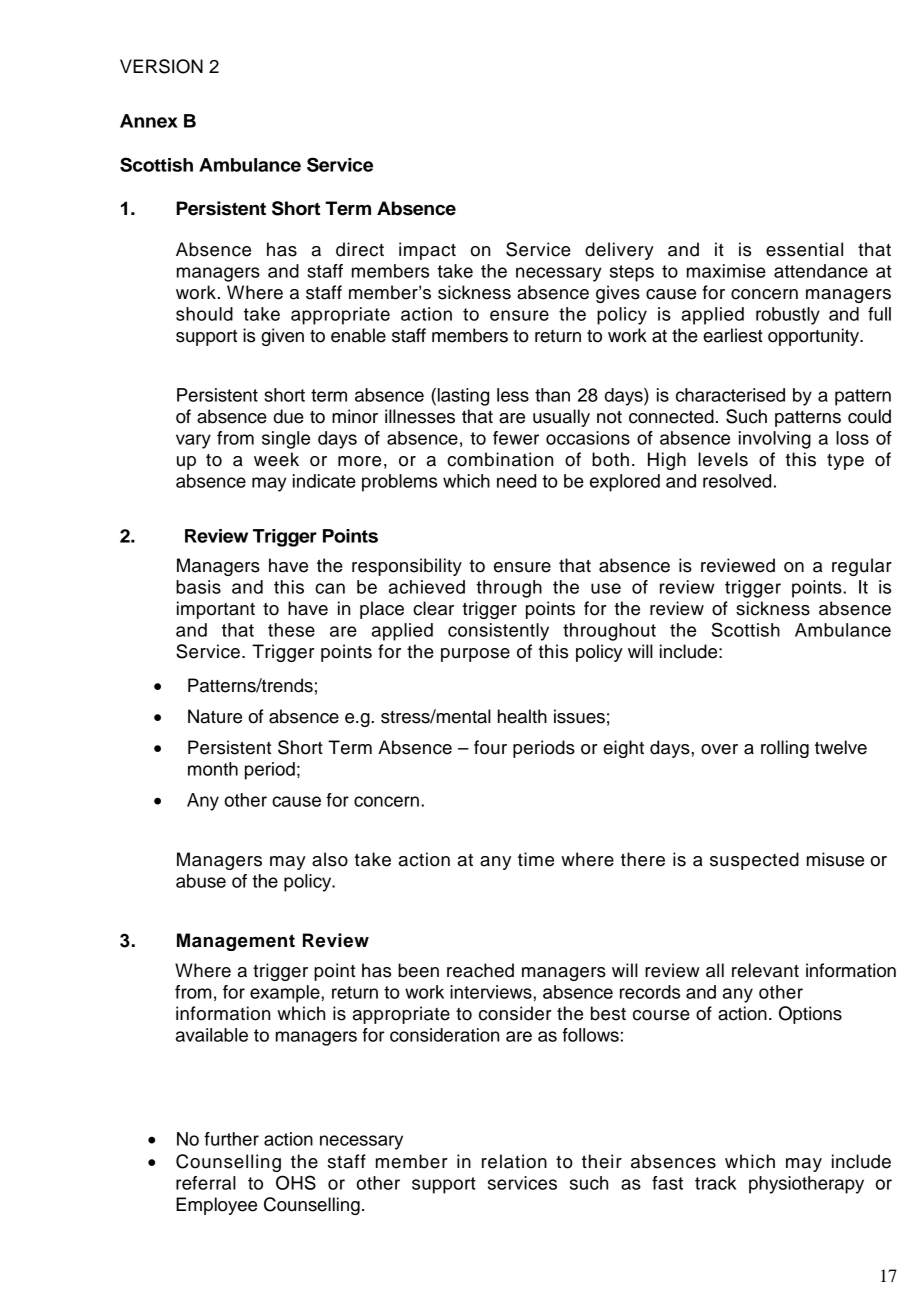 This screenshot has height=1308, width=924. Describe the element at coordinates (276, 459) in the screenshot. I see `week` at that location.
